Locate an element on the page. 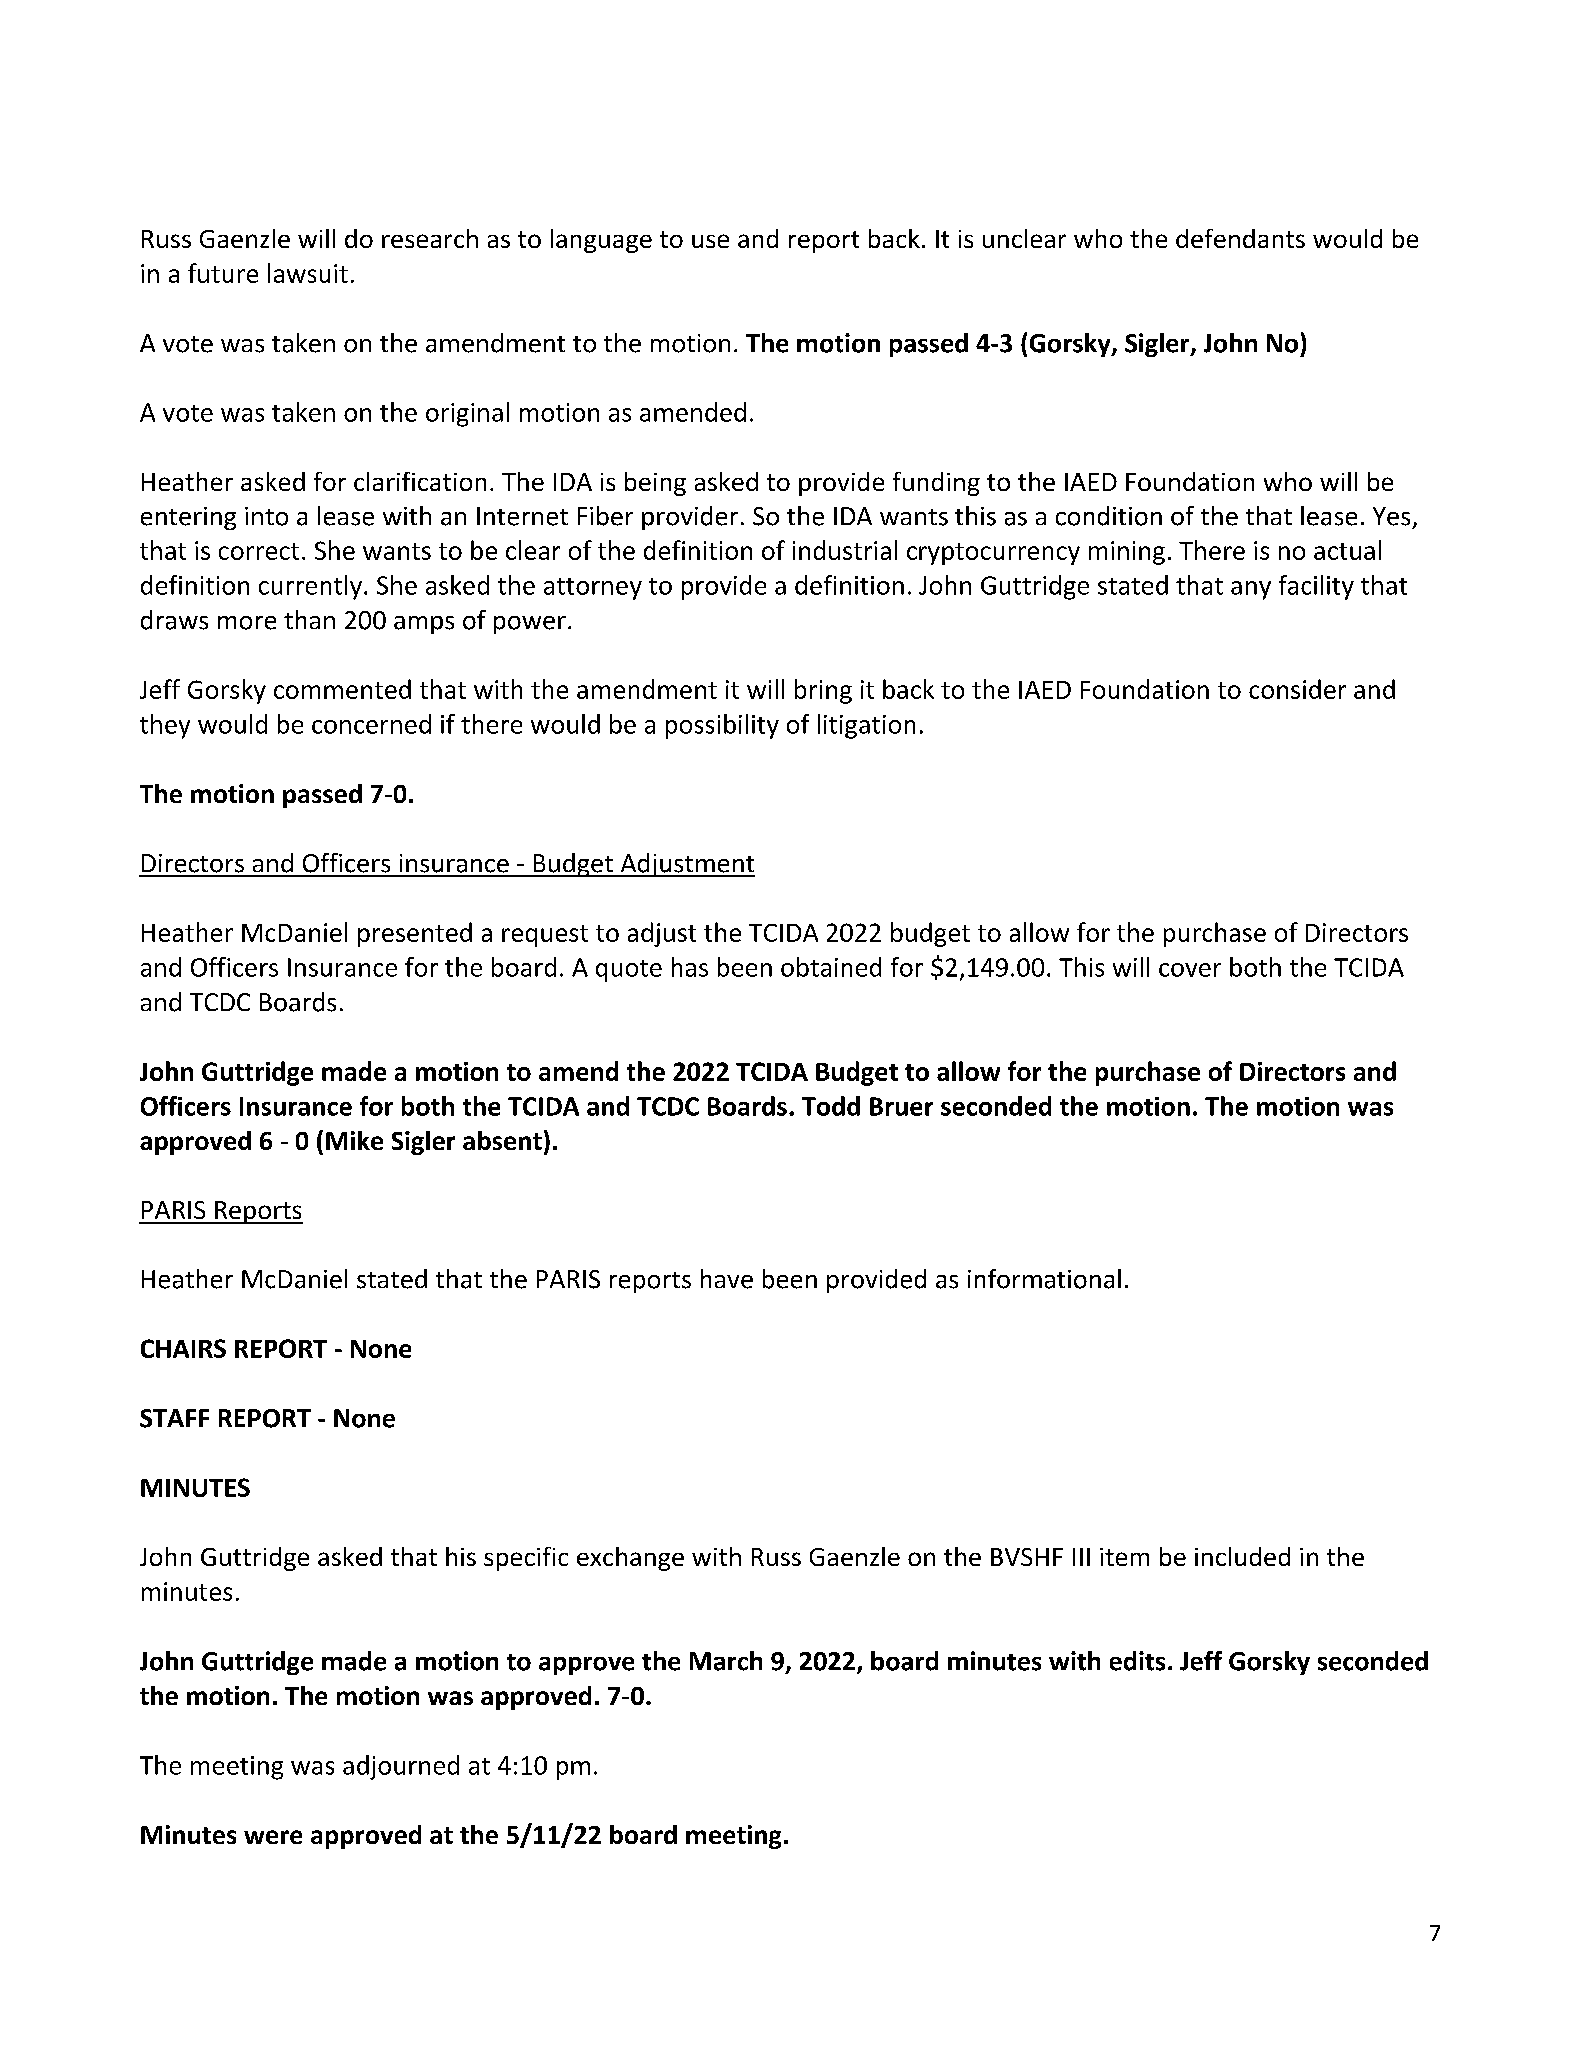  Todd is located at coordinates (831, 1106).
